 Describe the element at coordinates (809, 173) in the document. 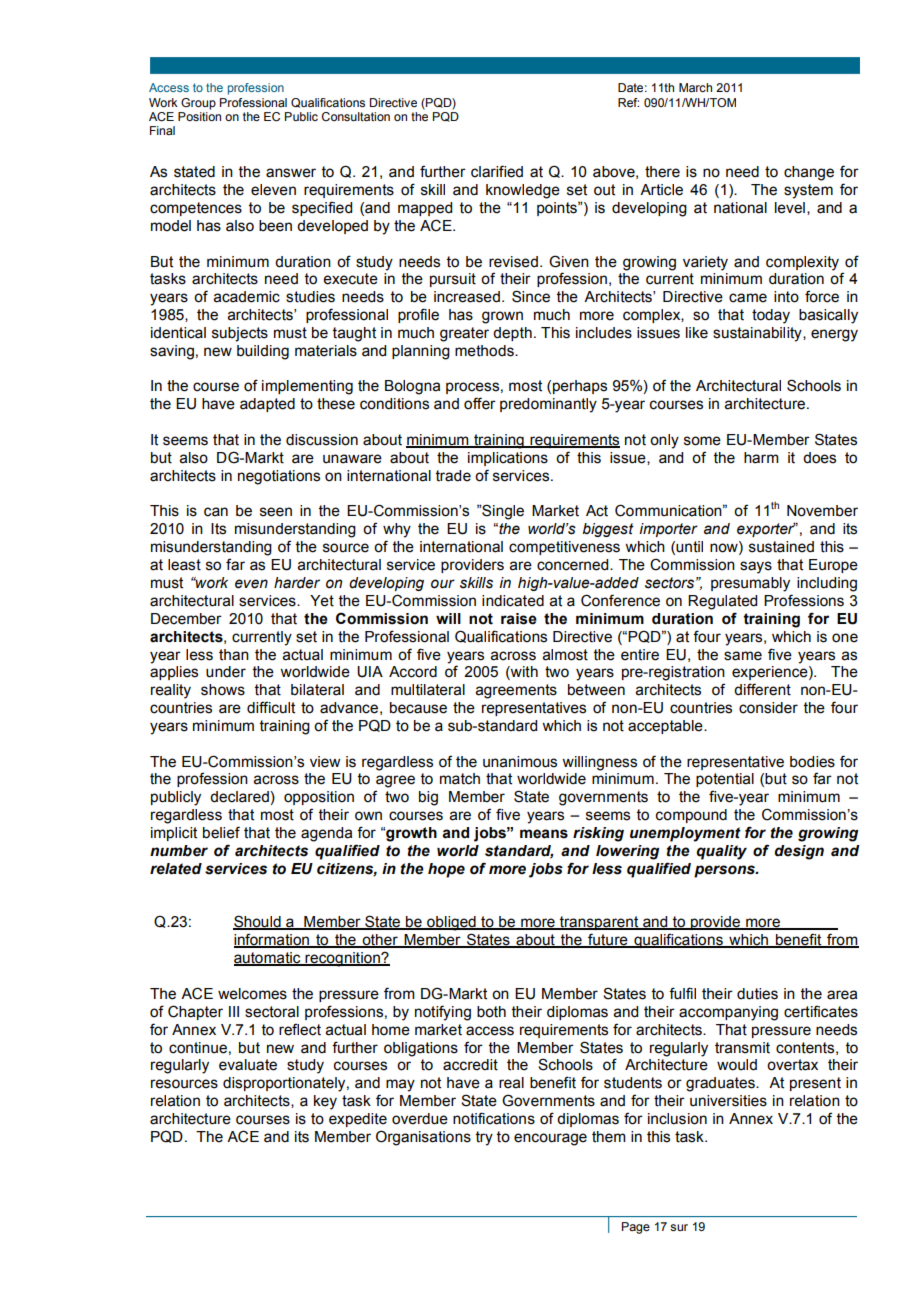

I see `change` at that location.
